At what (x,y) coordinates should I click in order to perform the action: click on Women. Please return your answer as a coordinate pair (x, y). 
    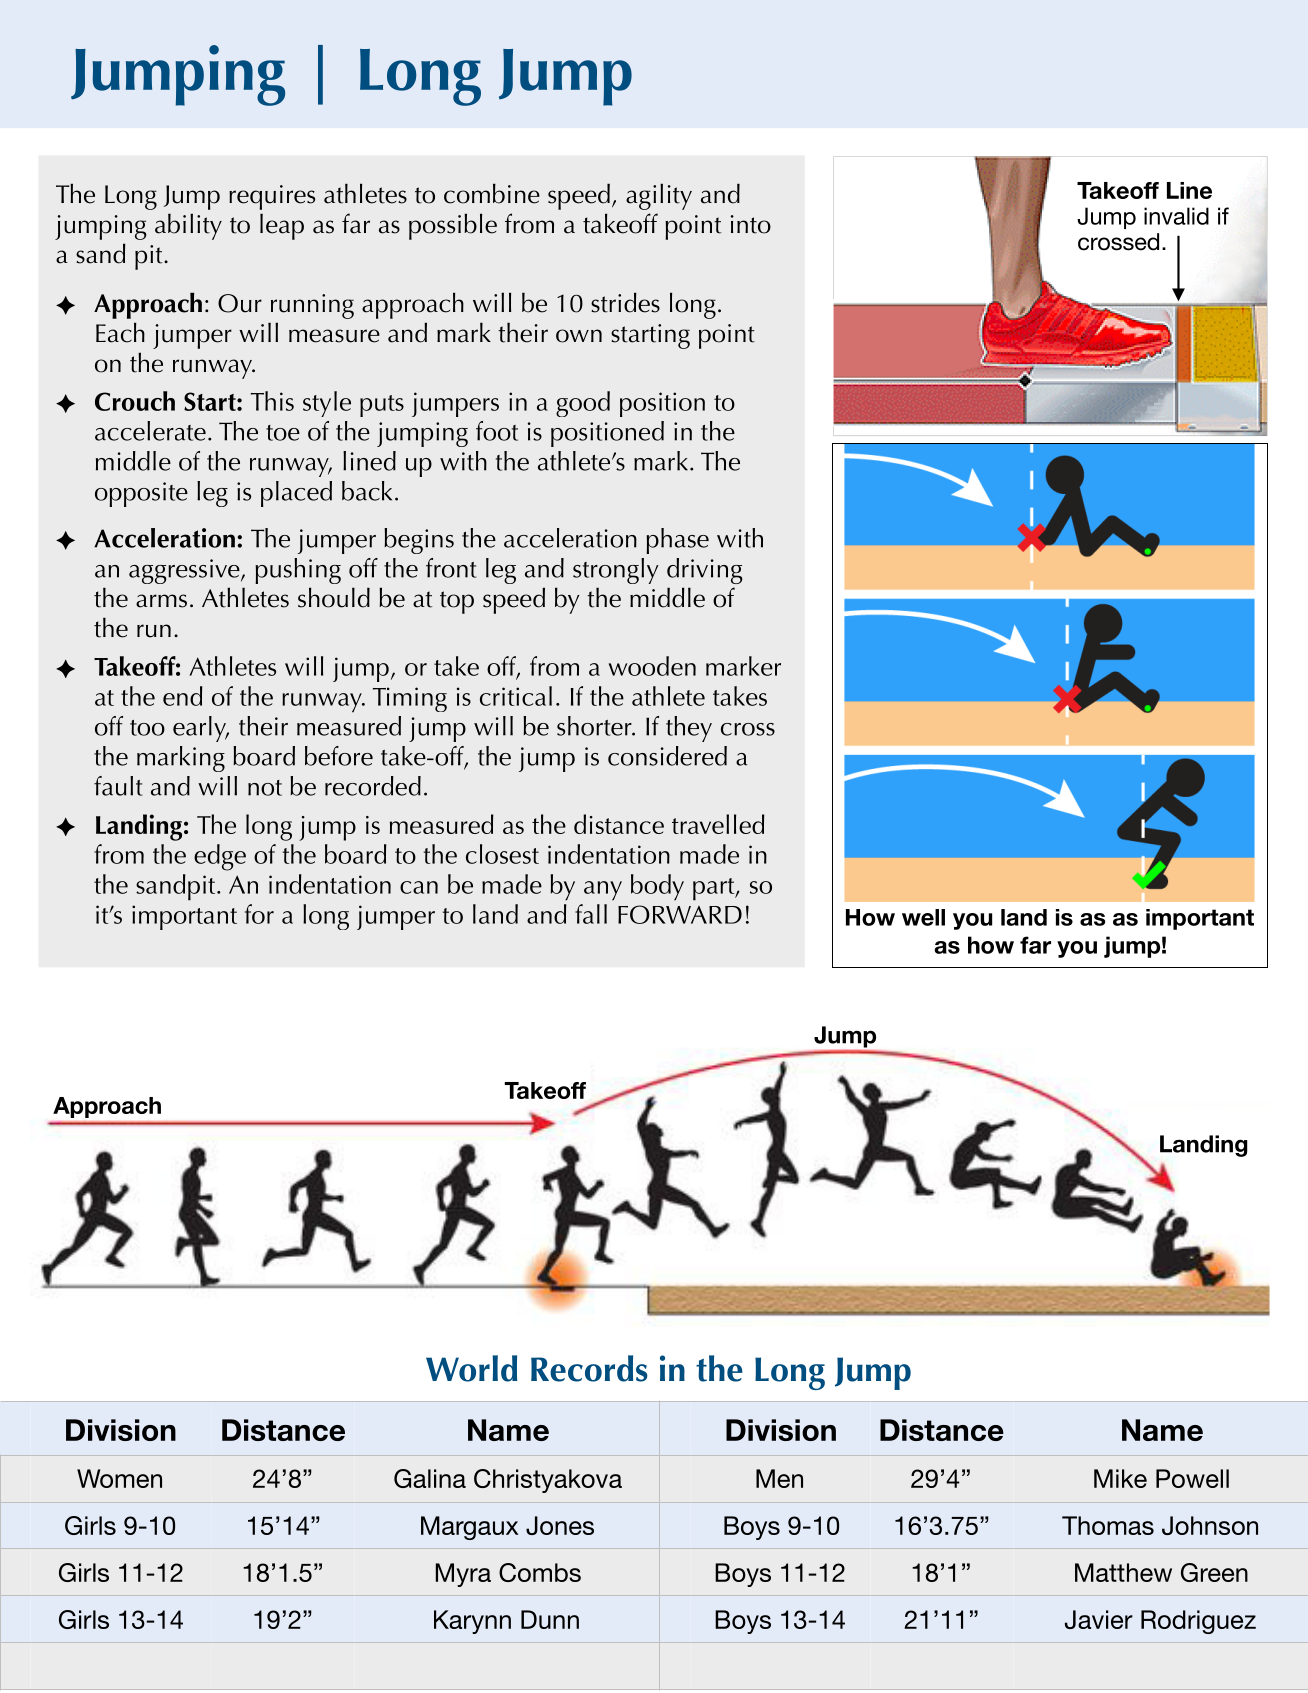
    Looking at the image, I should click on (119, 1478).
